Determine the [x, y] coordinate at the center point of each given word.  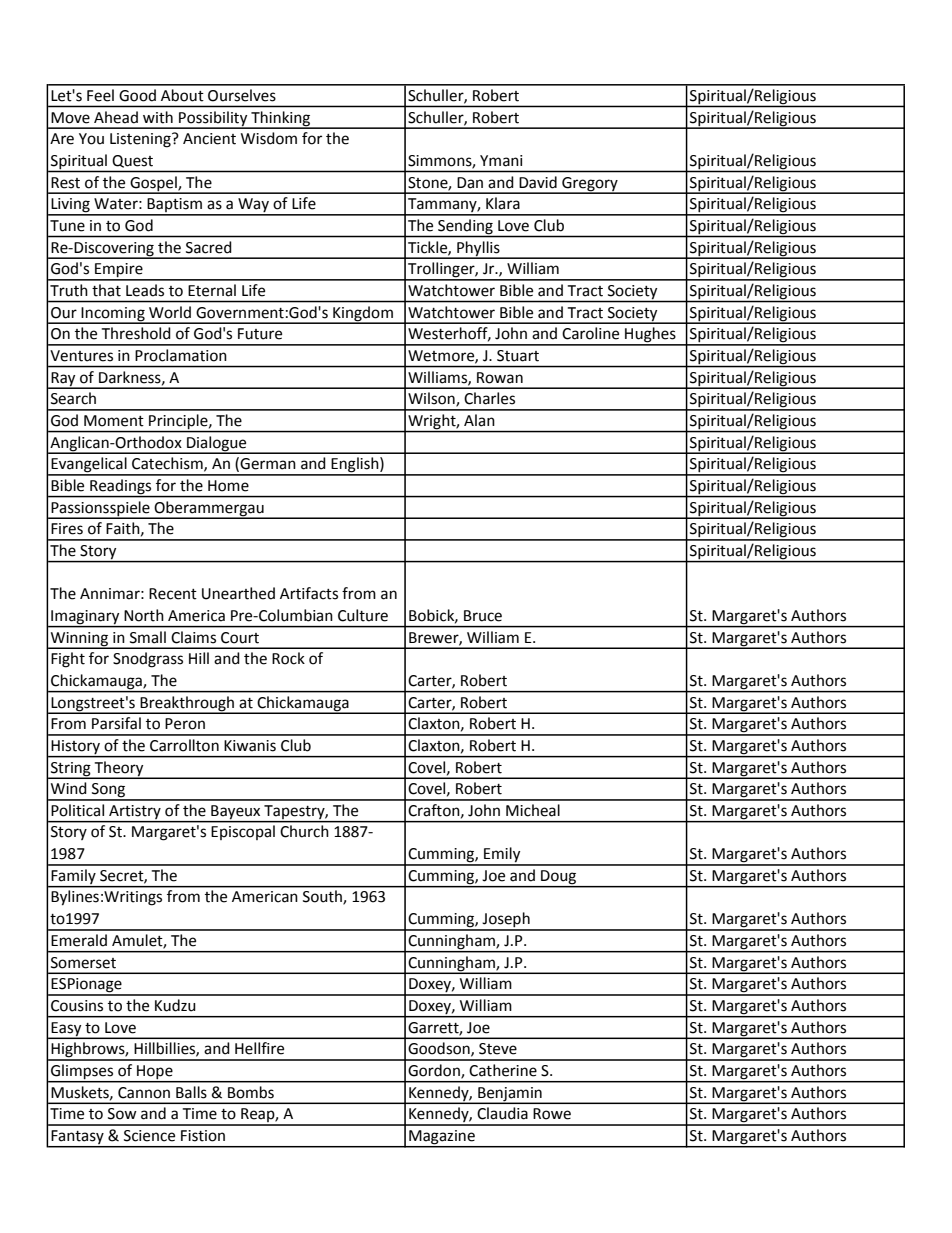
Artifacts [309, 593]
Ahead [116, 117]
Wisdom [269, 138]
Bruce [483, 616]
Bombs [251, 1092]
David [538, 182]
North [144, 615]
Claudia [502, 1113]
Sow [122, 1114]
